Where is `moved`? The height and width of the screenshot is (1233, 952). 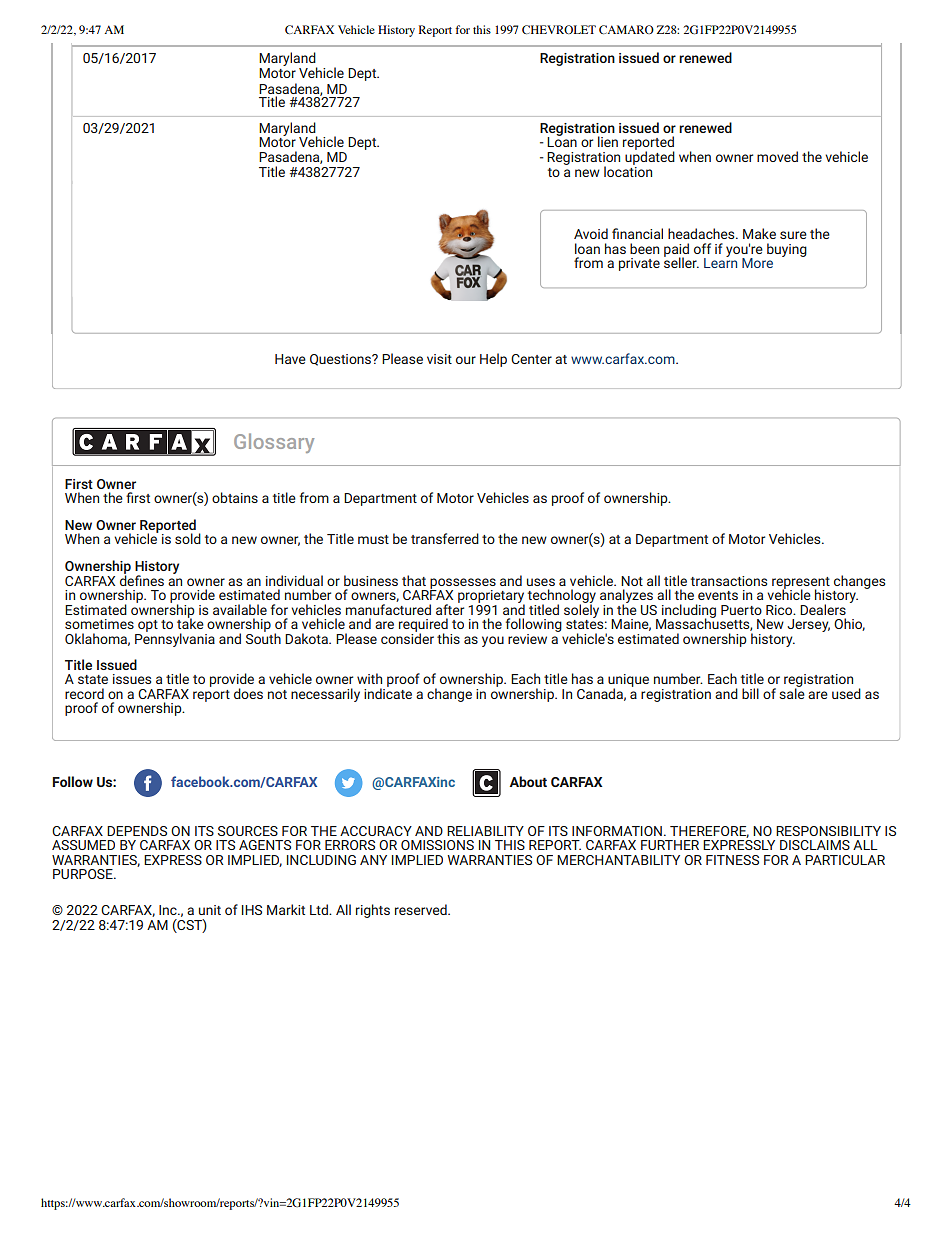
moved is located at coordinates (777, 156).
